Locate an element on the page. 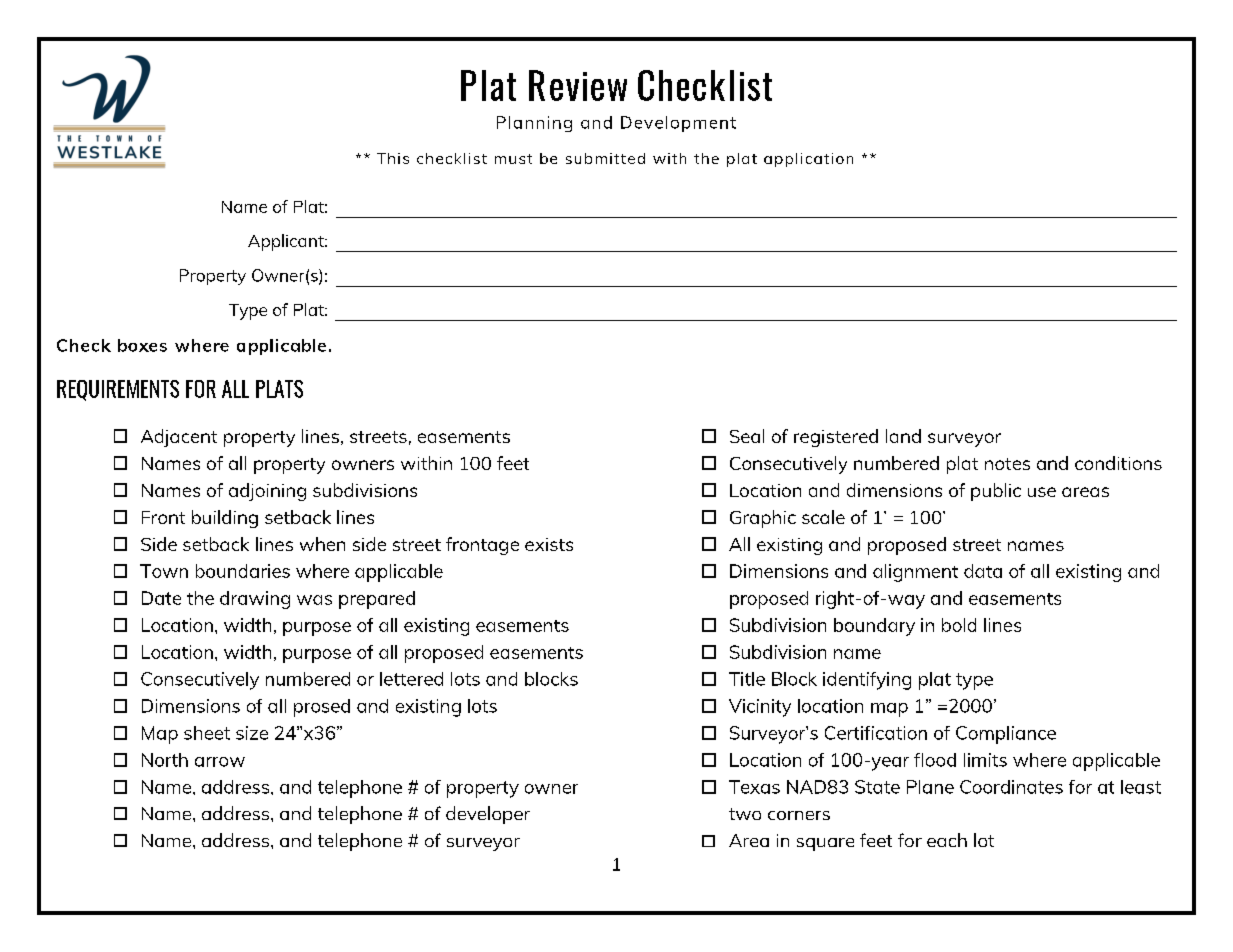 The image size is (1233, 952). adjoining is located at coordinates (267, 492).
